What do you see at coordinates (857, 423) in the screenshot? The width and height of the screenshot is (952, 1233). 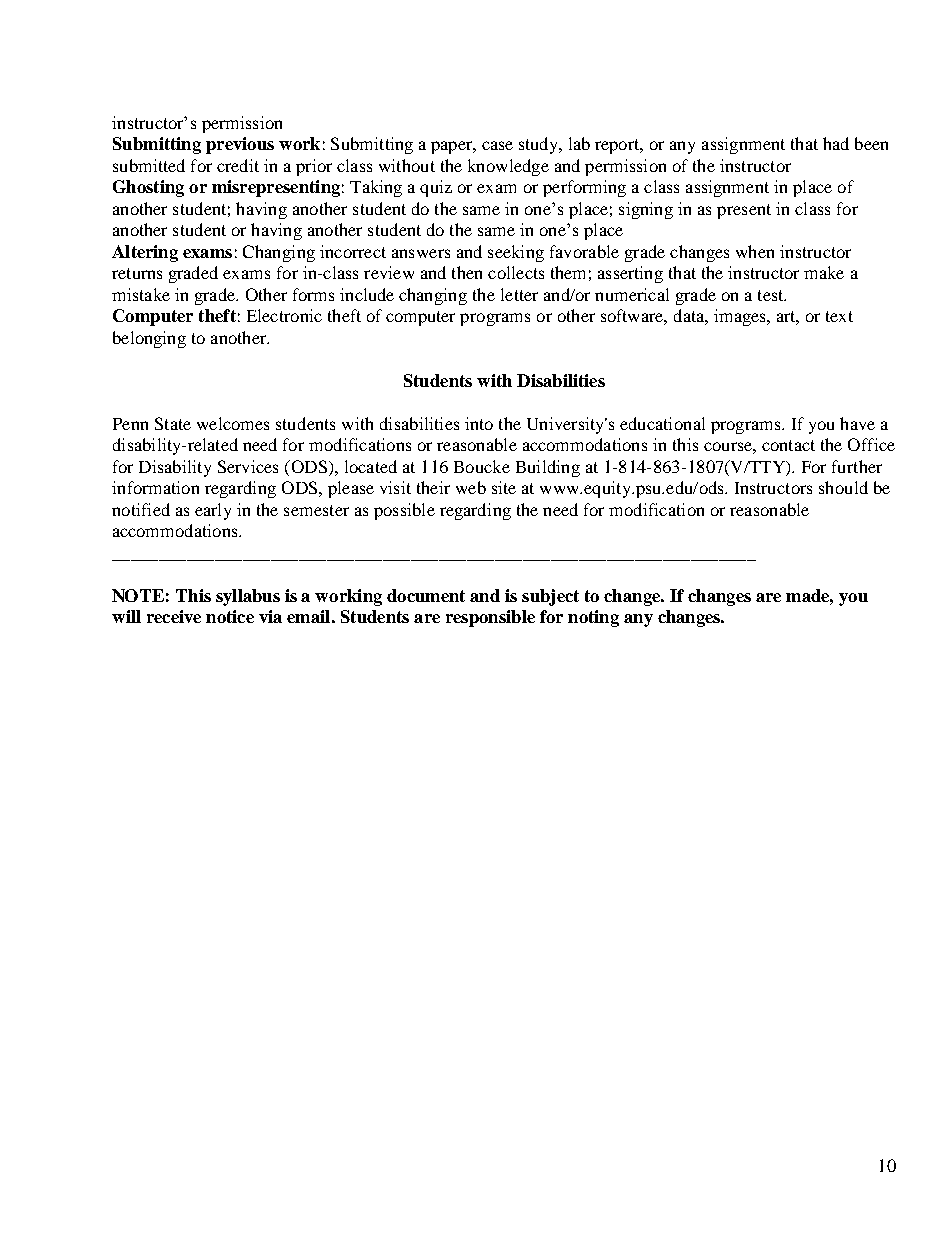 I see `have` at bounding box center [857, 423].
